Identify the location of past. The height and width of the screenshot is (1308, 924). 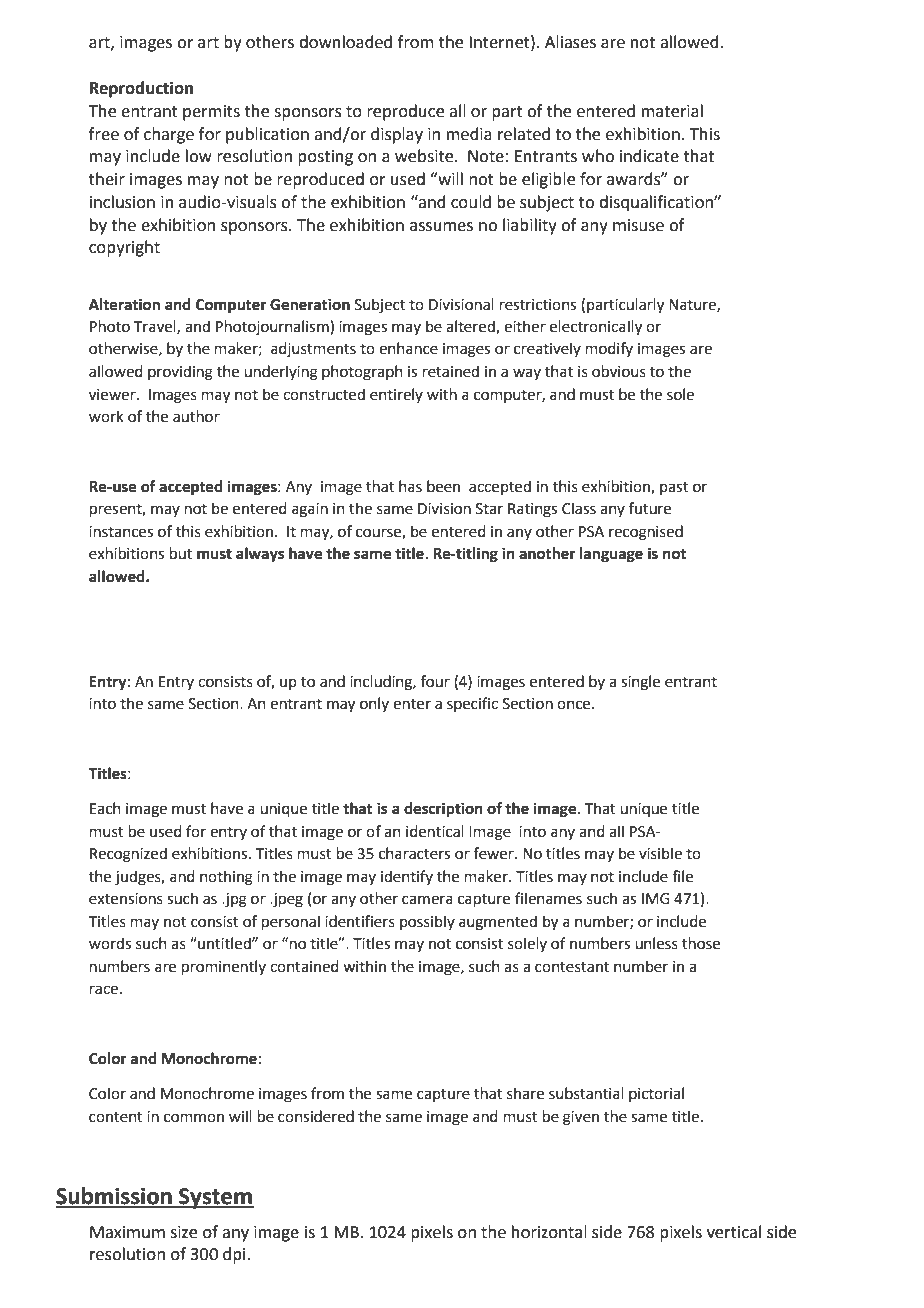
(674, 488).
